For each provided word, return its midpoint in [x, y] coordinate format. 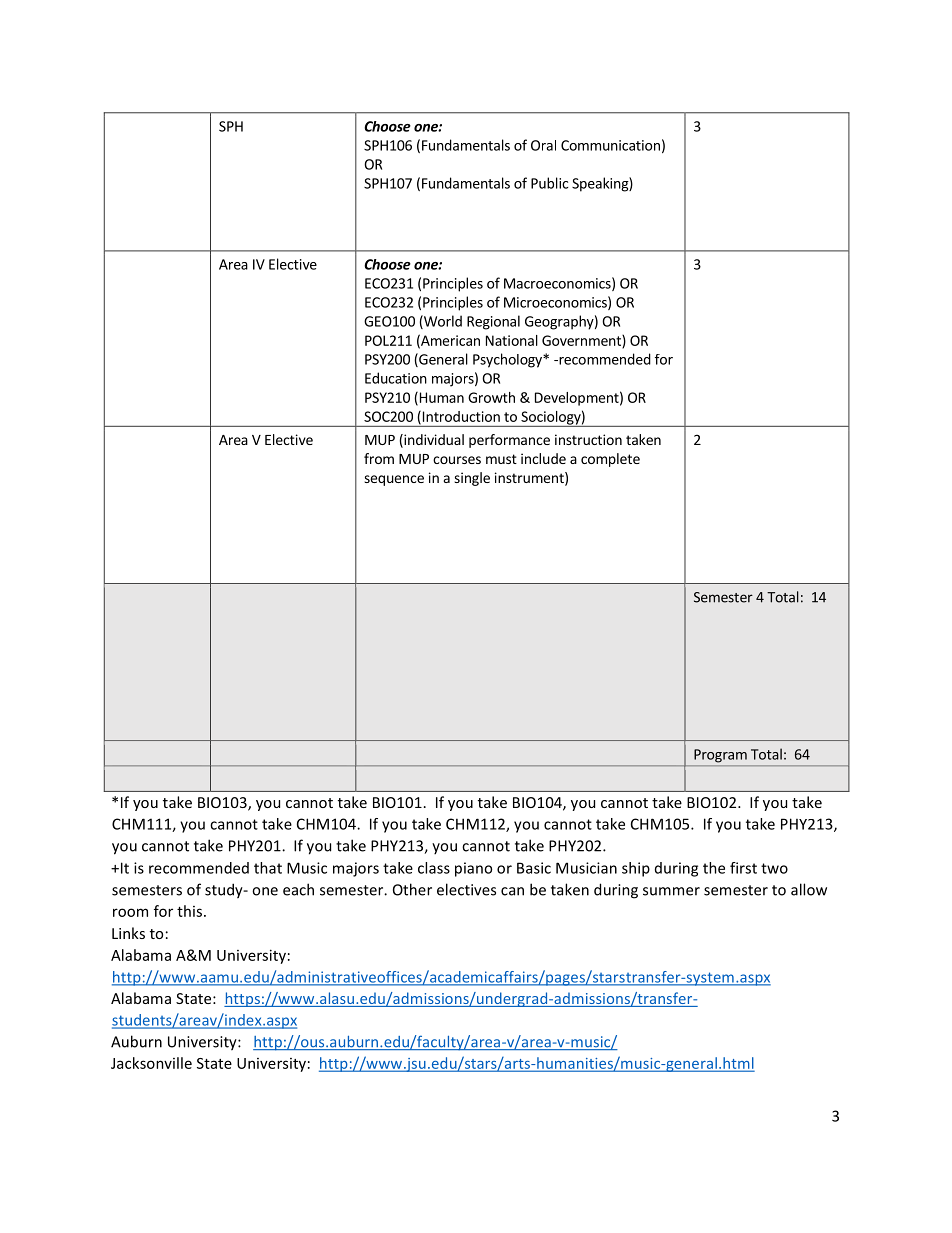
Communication [610, 145]
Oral [543, 145]
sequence [394, 480]
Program [720, 756]
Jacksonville [151, 1063]
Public [549, 183]
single [472, 479]
